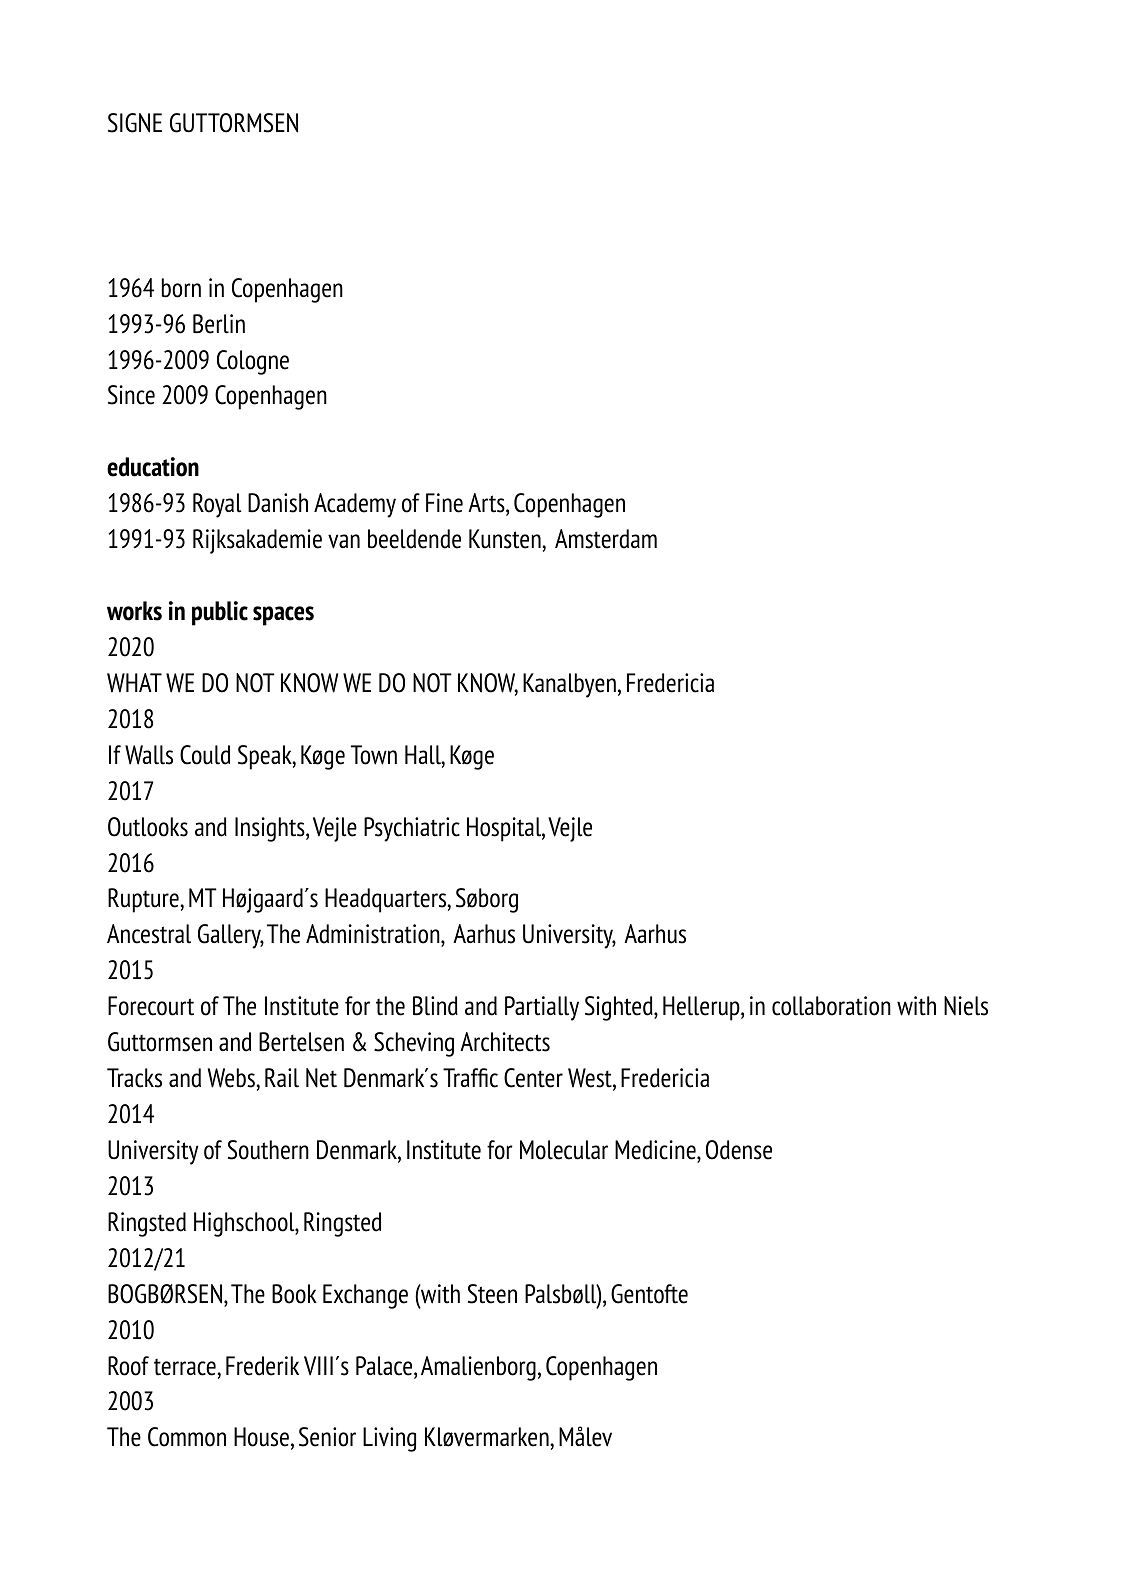 The image size is (1125, 1592). I want to click on SIGNE, so click(135, 123).
